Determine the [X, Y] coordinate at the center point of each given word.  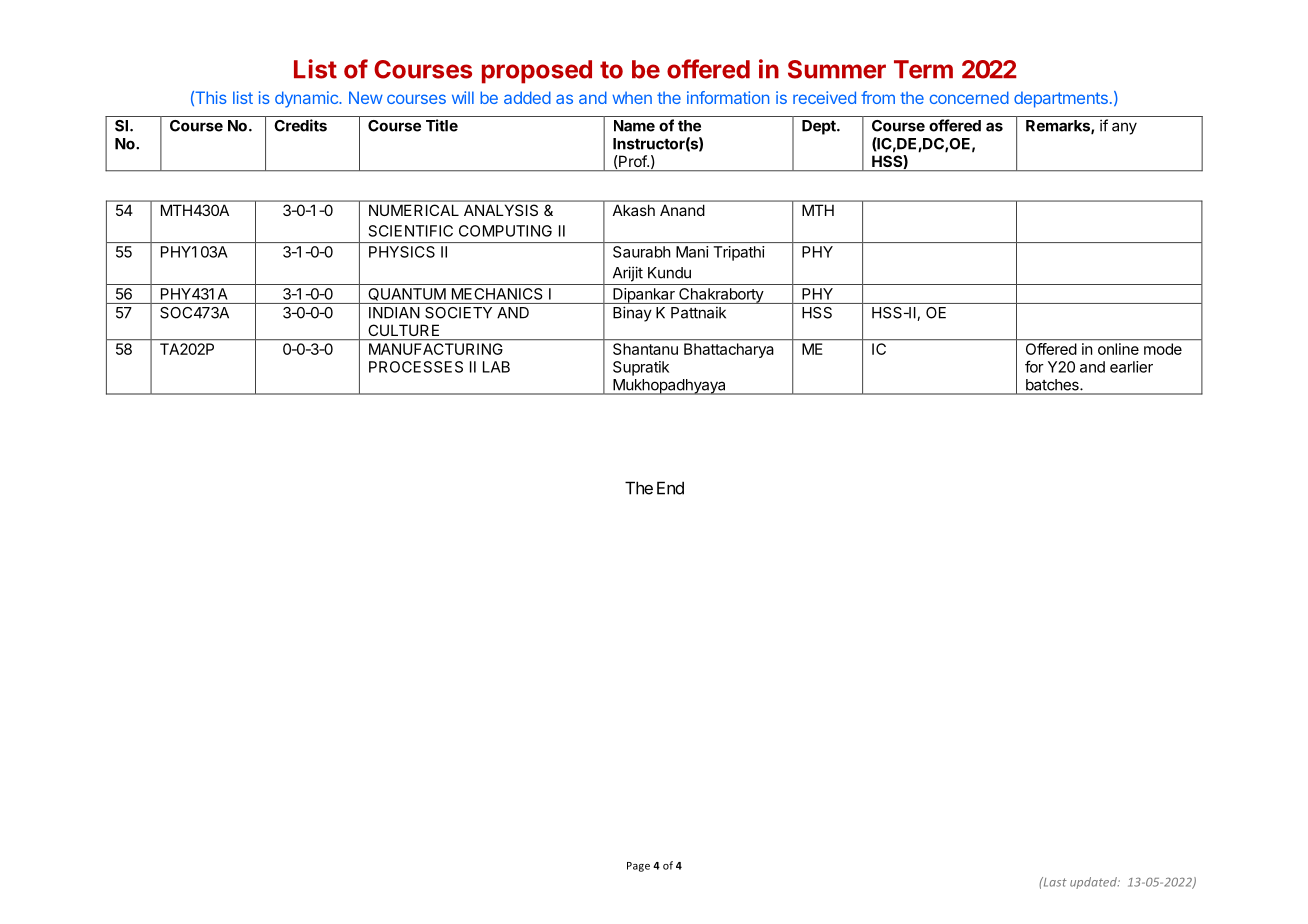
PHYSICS [402, 252]
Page [638, 867]
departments [1061, 99]
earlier [1131, 367]
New [366, 97]
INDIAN [394, 313]
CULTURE [403, 330]
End [670, 488]
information [728, 97]
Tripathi [739, 253]
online [1118, 349]
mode [1163, 349]
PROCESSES [416, 367]
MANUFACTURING [436, 349]
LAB [496, 367]
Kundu [669, 273]
